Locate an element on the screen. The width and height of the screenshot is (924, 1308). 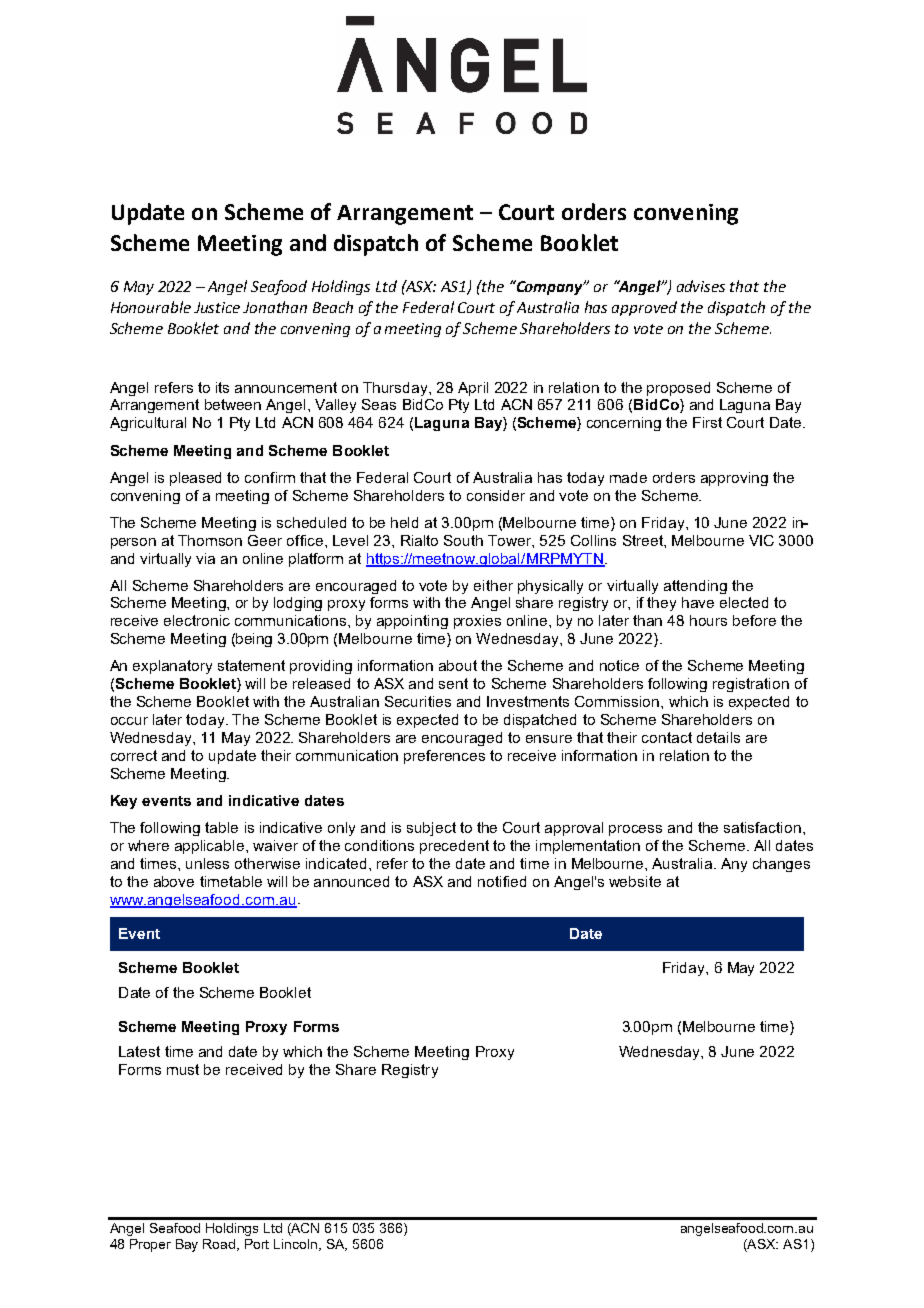
above is located at coordinates (174, 881).
